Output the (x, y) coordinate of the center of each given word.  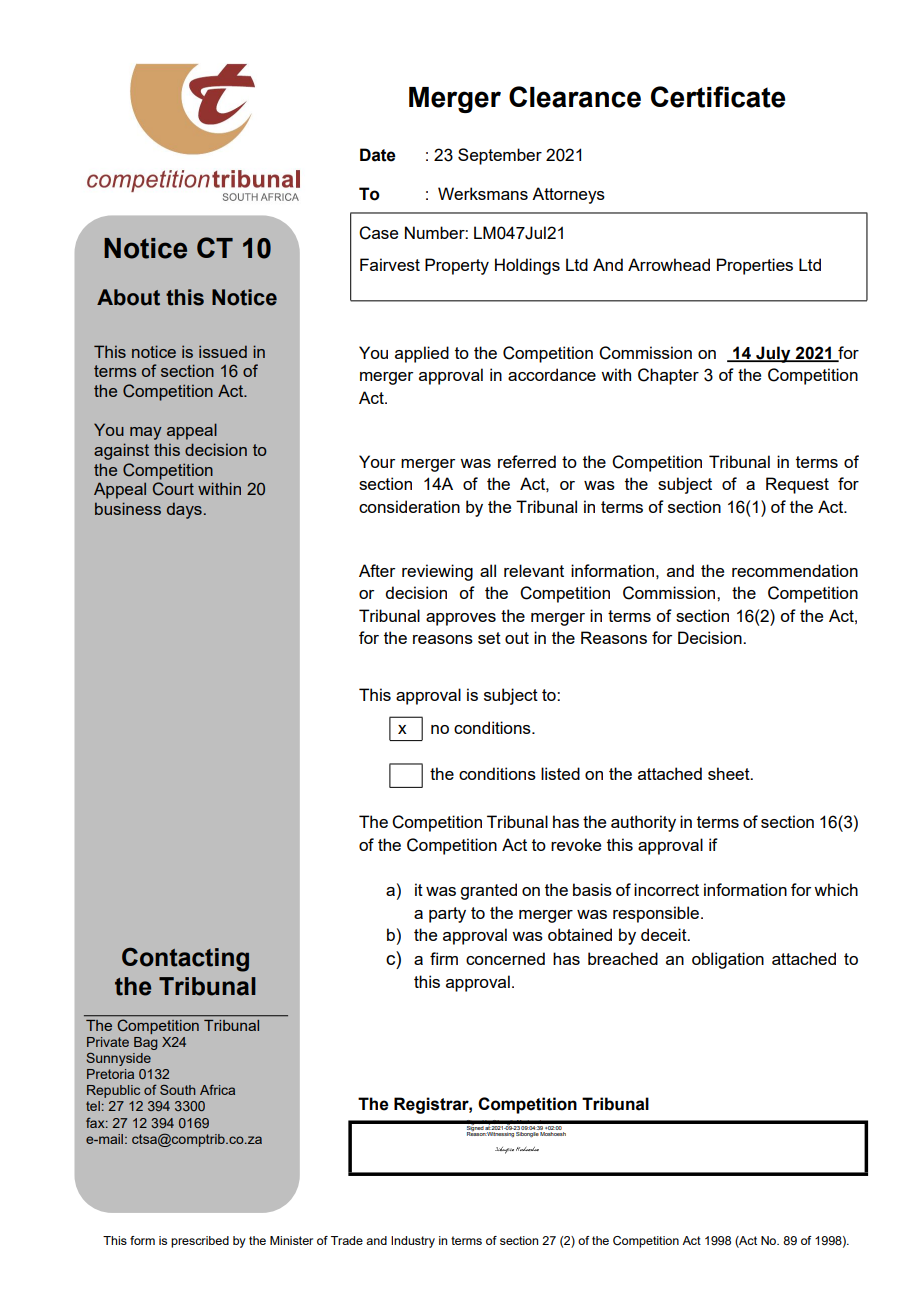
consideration (409, 506)
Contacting (185, 959)
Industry (413, 1242)
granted (488, 891)
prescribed (200, 1242)
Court (173, 489)
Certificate (718, 97)
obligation (728, 960)
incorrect (666, 889)
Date (378, 155)
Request (797, 485)
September (500, 156)
